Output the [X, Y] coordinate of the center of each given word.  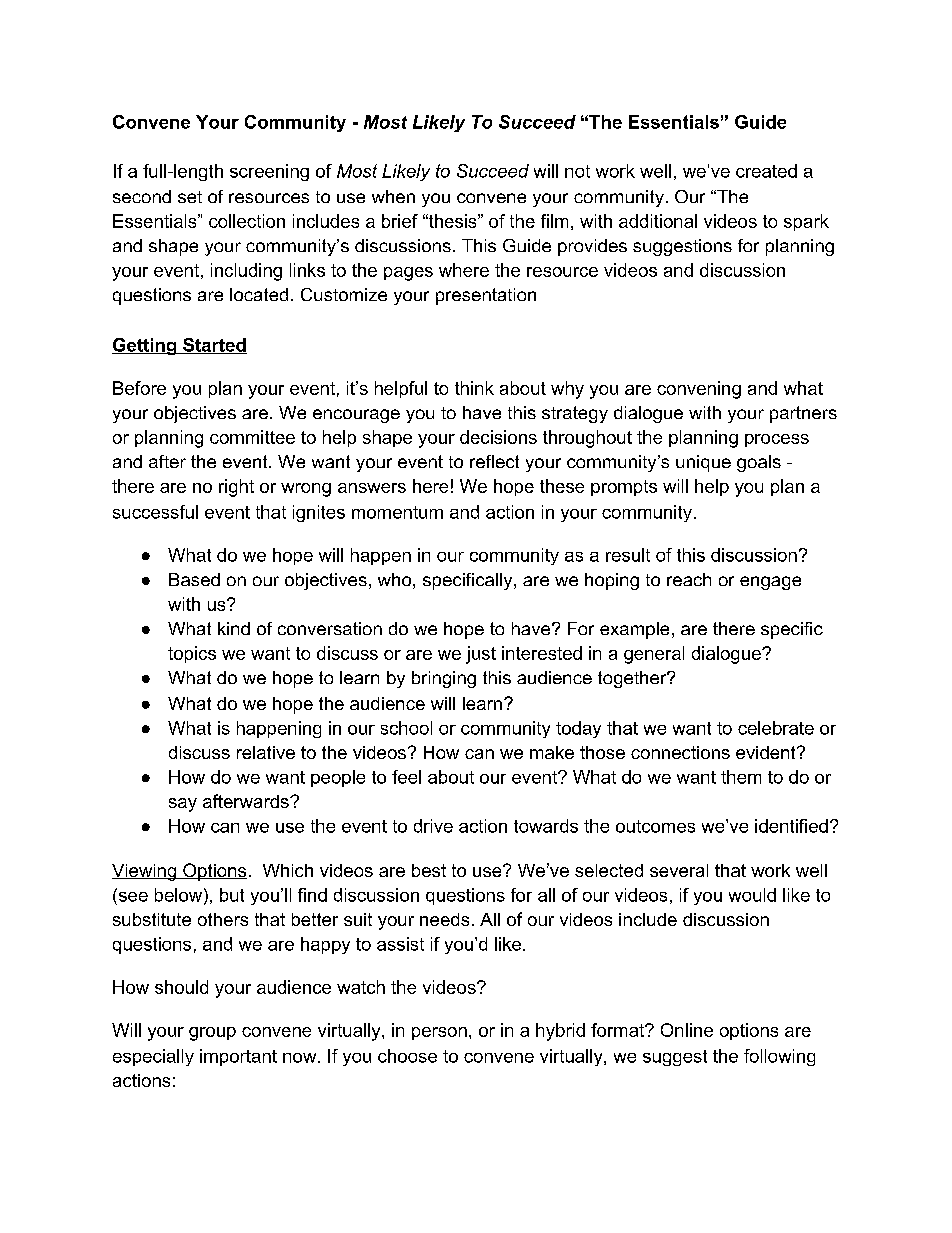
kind [234, 628]
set [190, 197]
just [481, 655]
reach [689, 579]
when [393, 196]
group [212, 1034]
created [766, 171]
